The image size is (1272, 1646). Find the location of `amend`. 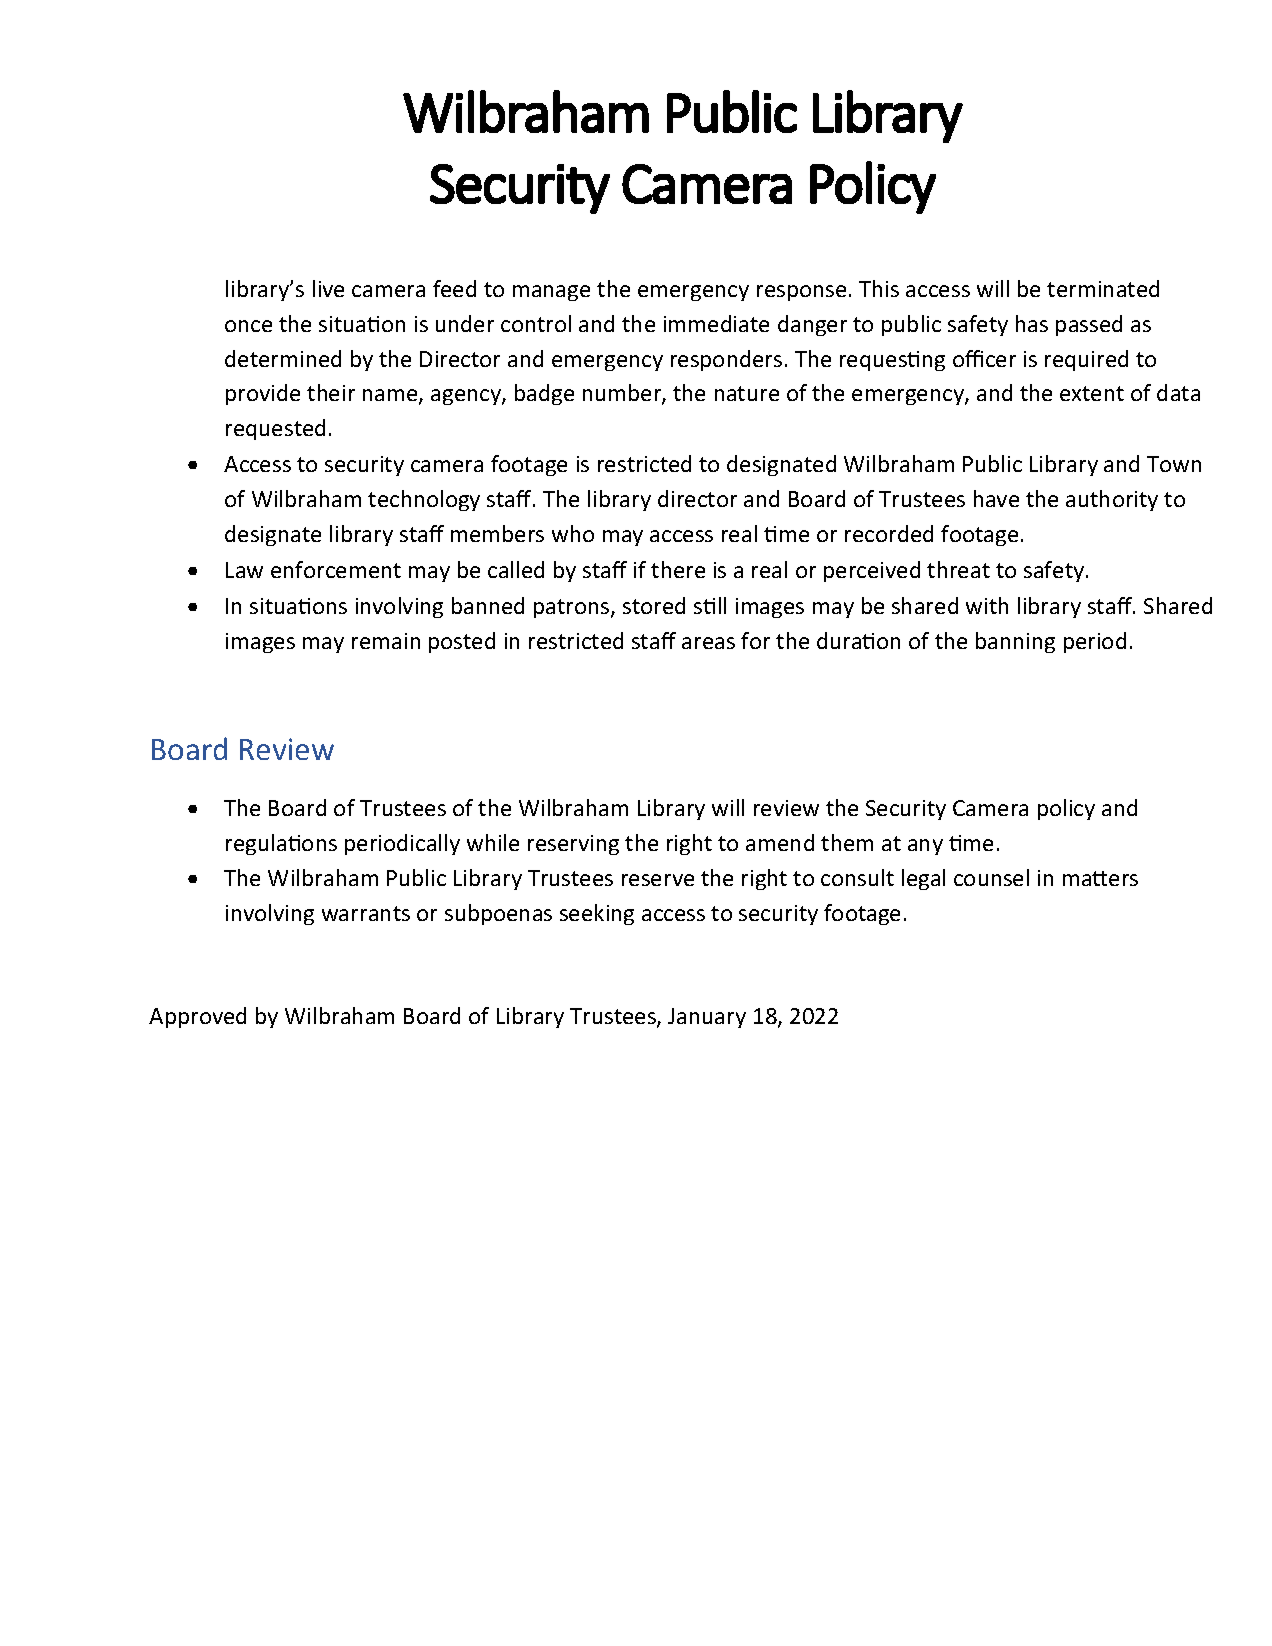

amend is located at coordinates (780, 842).
